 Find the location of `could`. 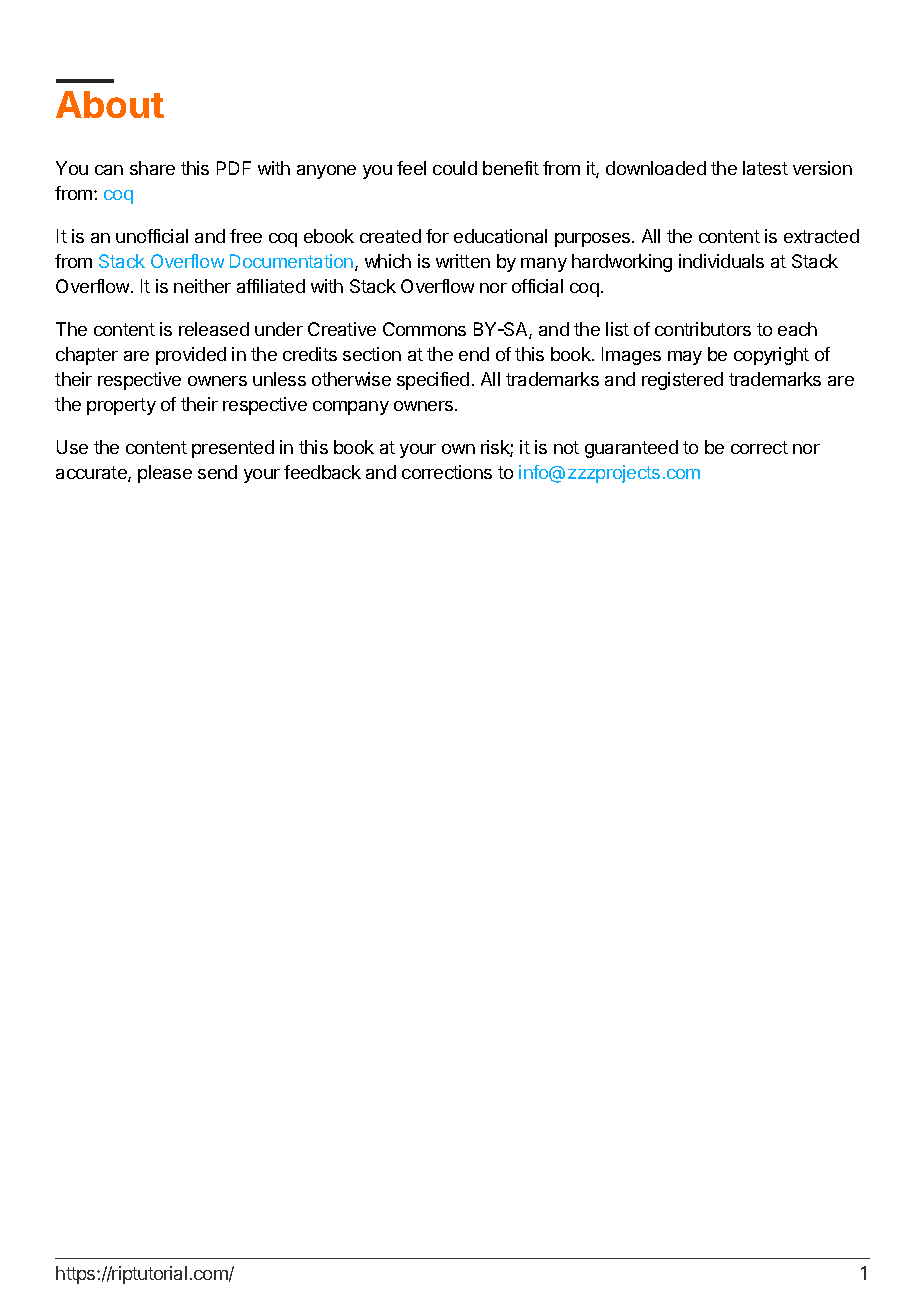

could is located at coordinates (455, 168).
